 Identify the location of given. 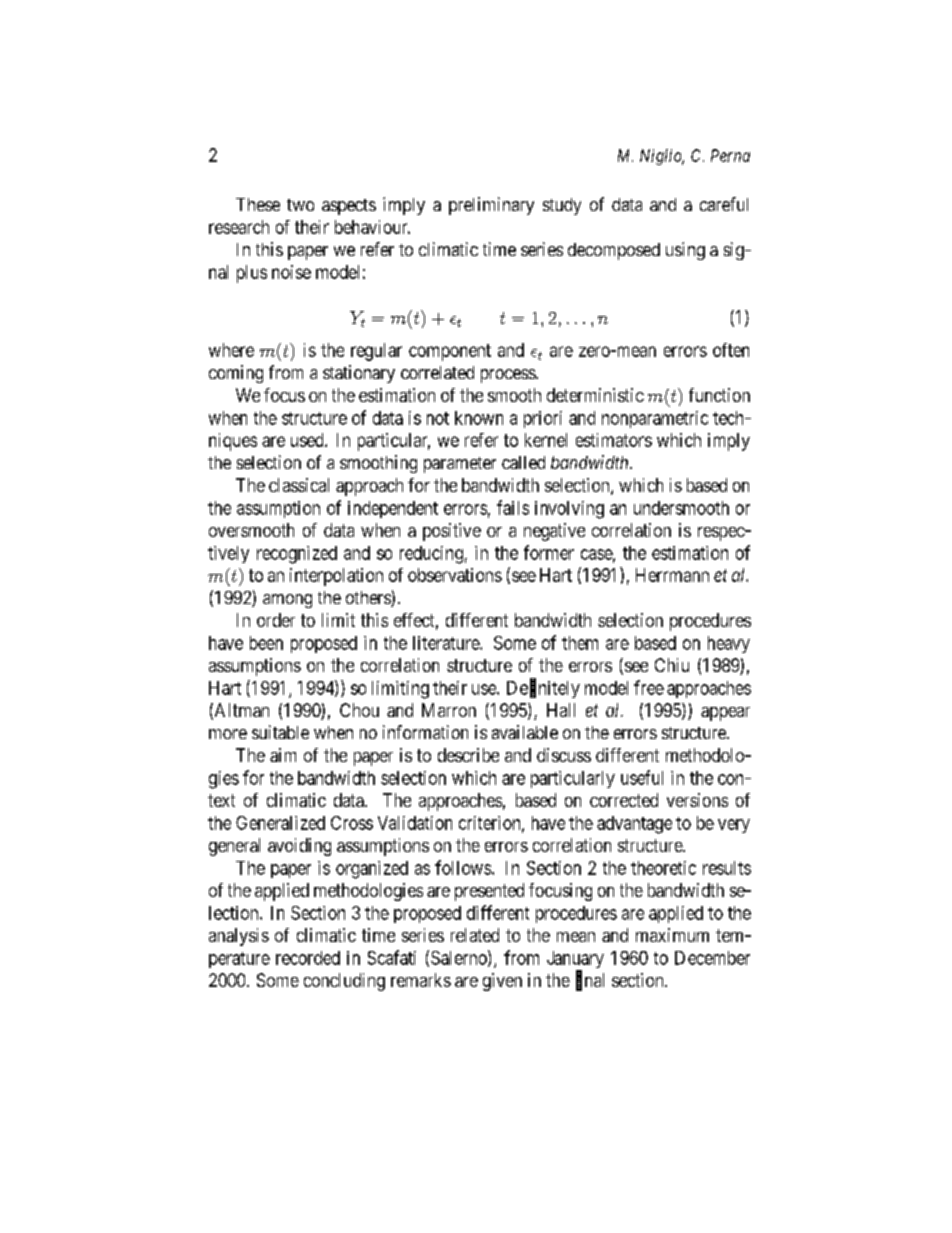
(502, 982).
